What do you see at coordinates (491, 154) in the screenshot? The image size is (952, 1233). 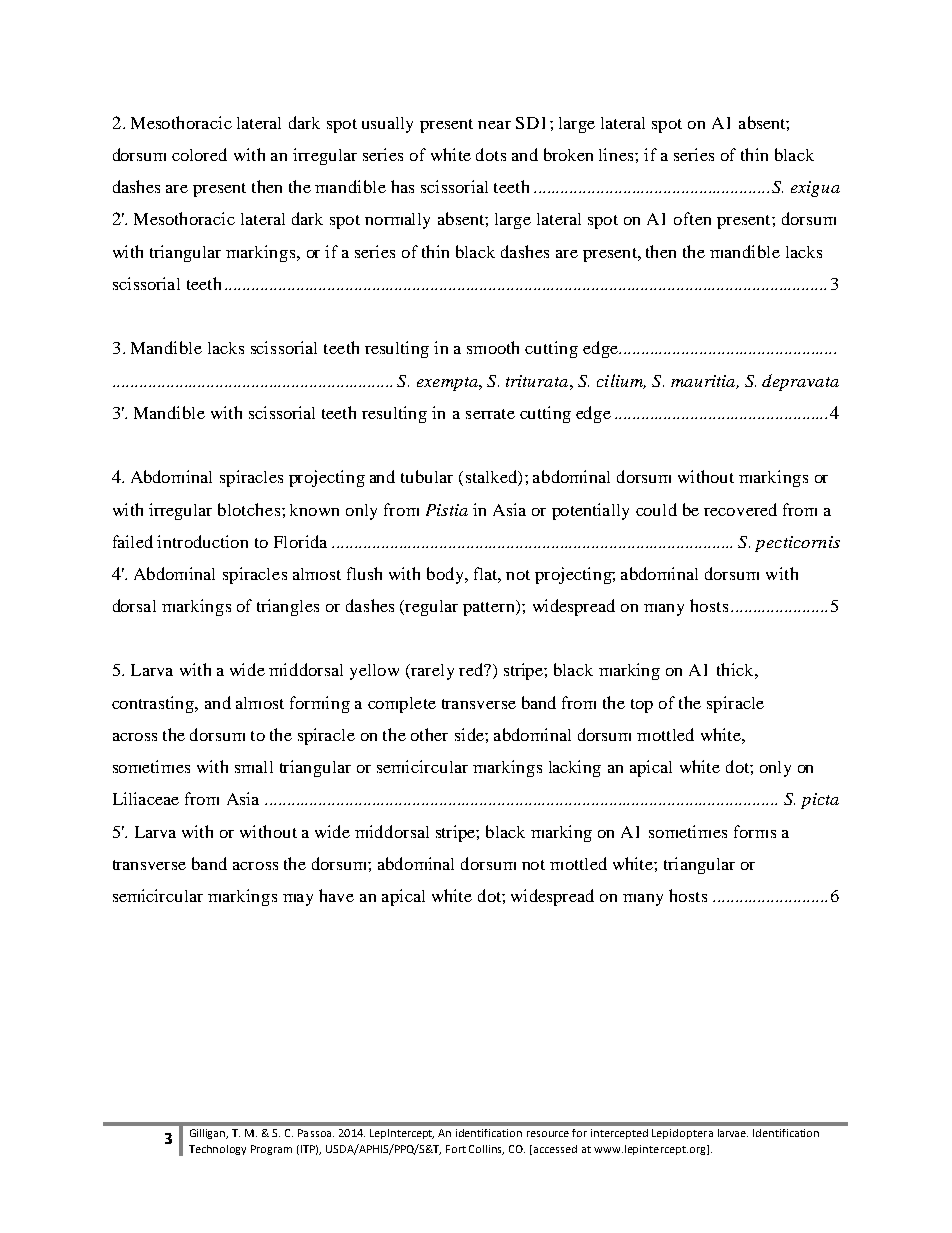 I see `dots` at bounding box center [491, 154].
